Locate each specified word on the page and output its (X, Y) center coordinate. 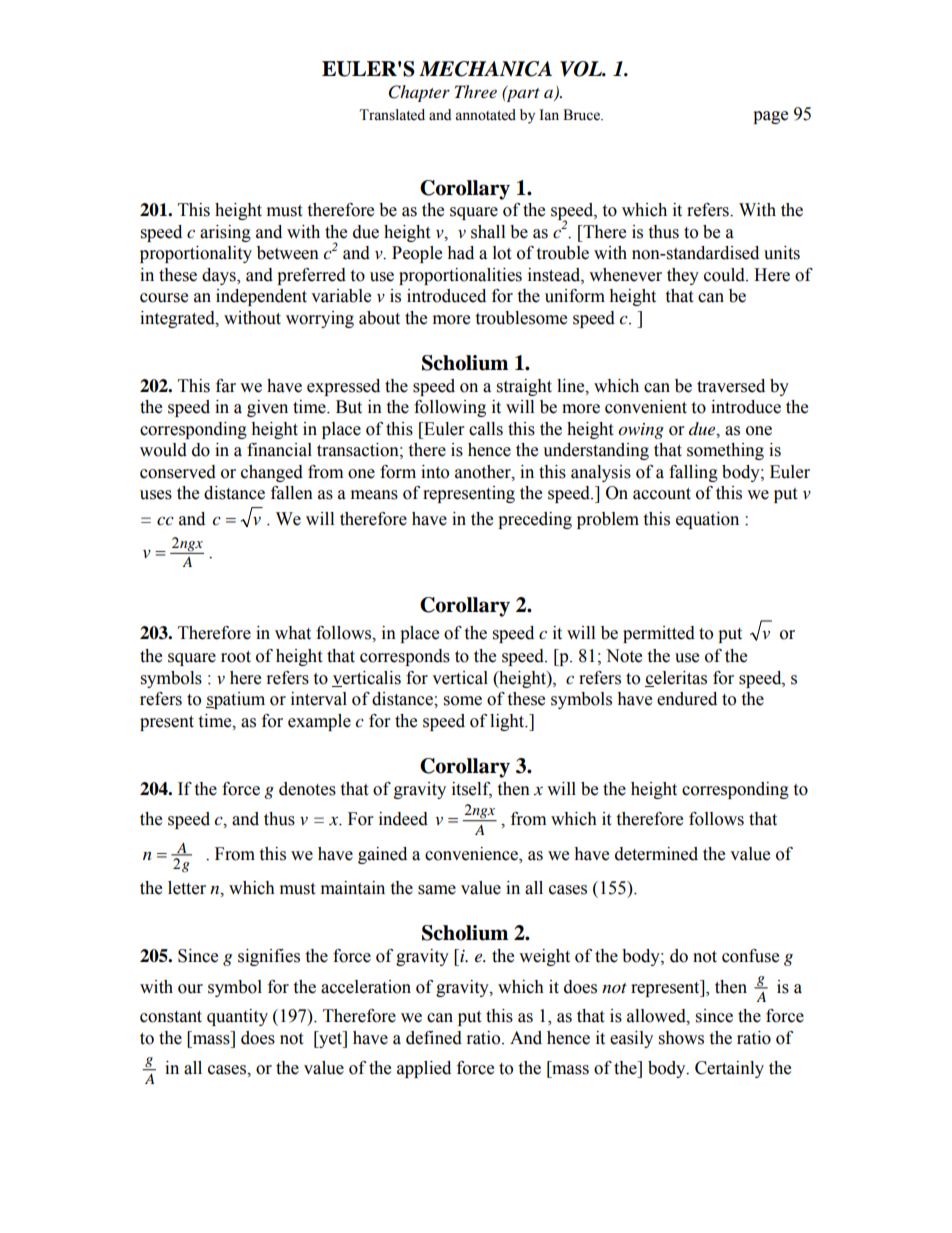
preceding (535, 520)
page (770, 117)
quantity (237, 1017)
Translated (392, 115)
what (293, 633)
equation (707, 520)
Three (476, 91)
